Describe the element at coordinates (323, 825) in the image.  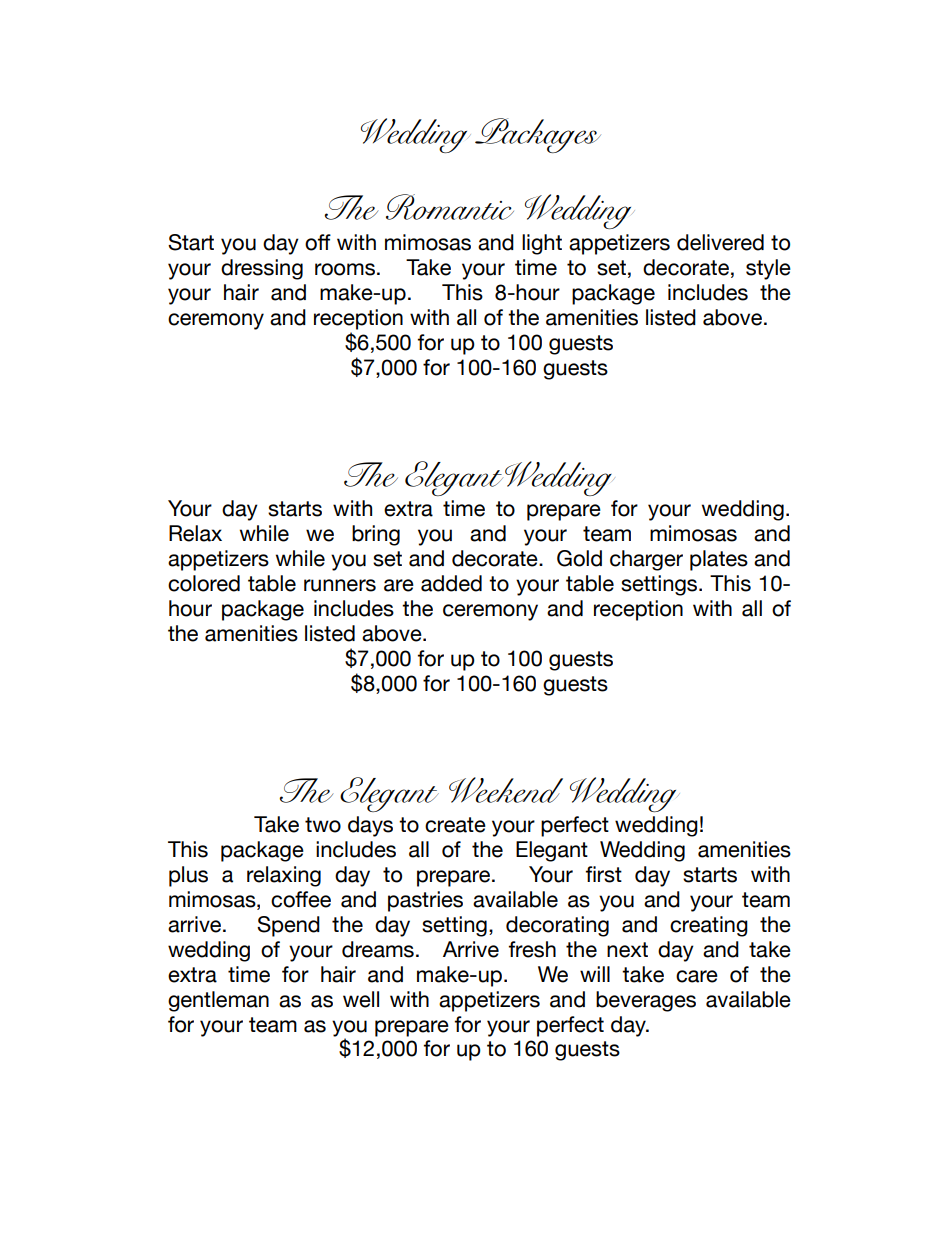
I see `two` at that location.
